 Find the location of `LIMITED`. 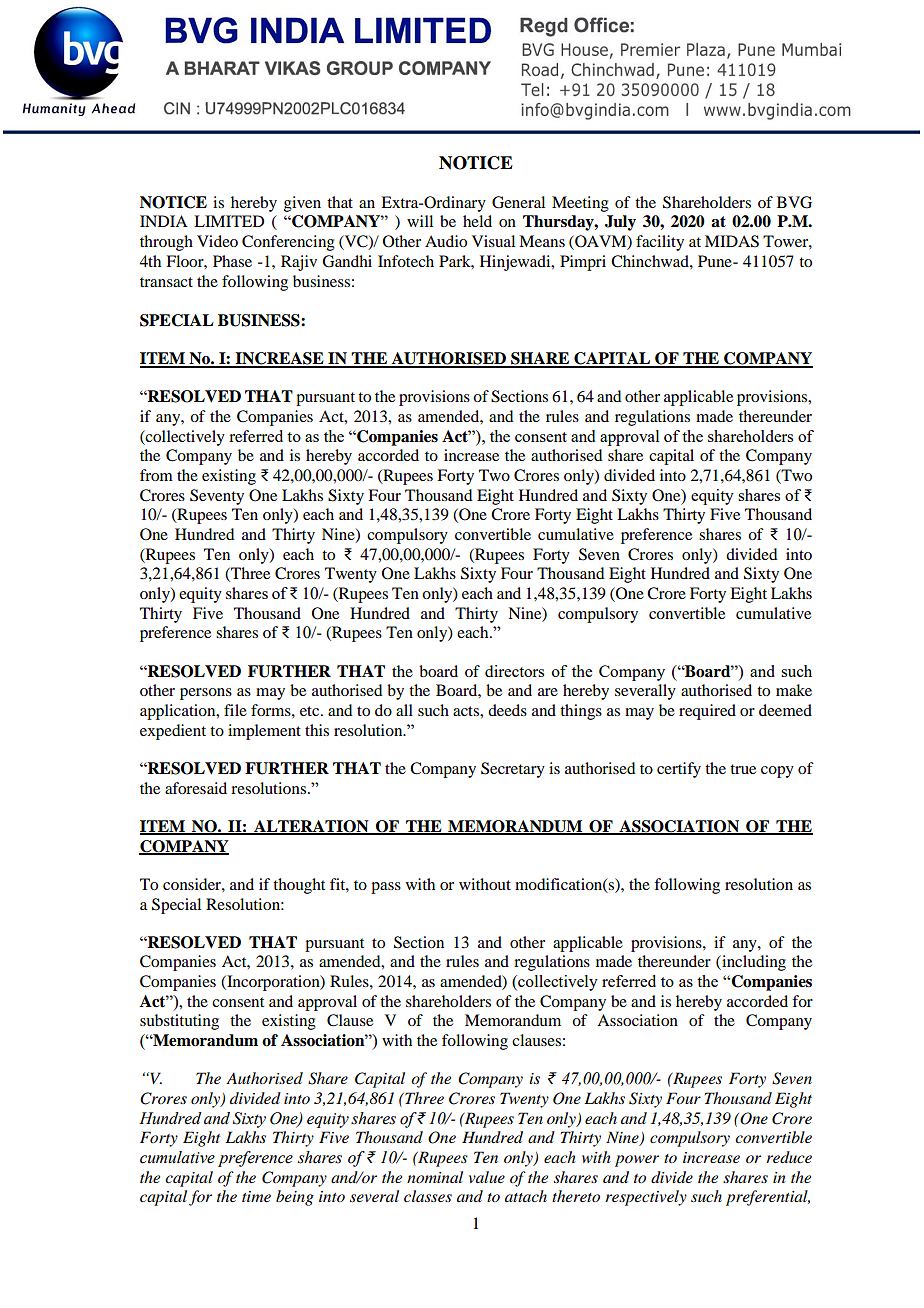

LIMITED is located at coordinates (229, 221).
